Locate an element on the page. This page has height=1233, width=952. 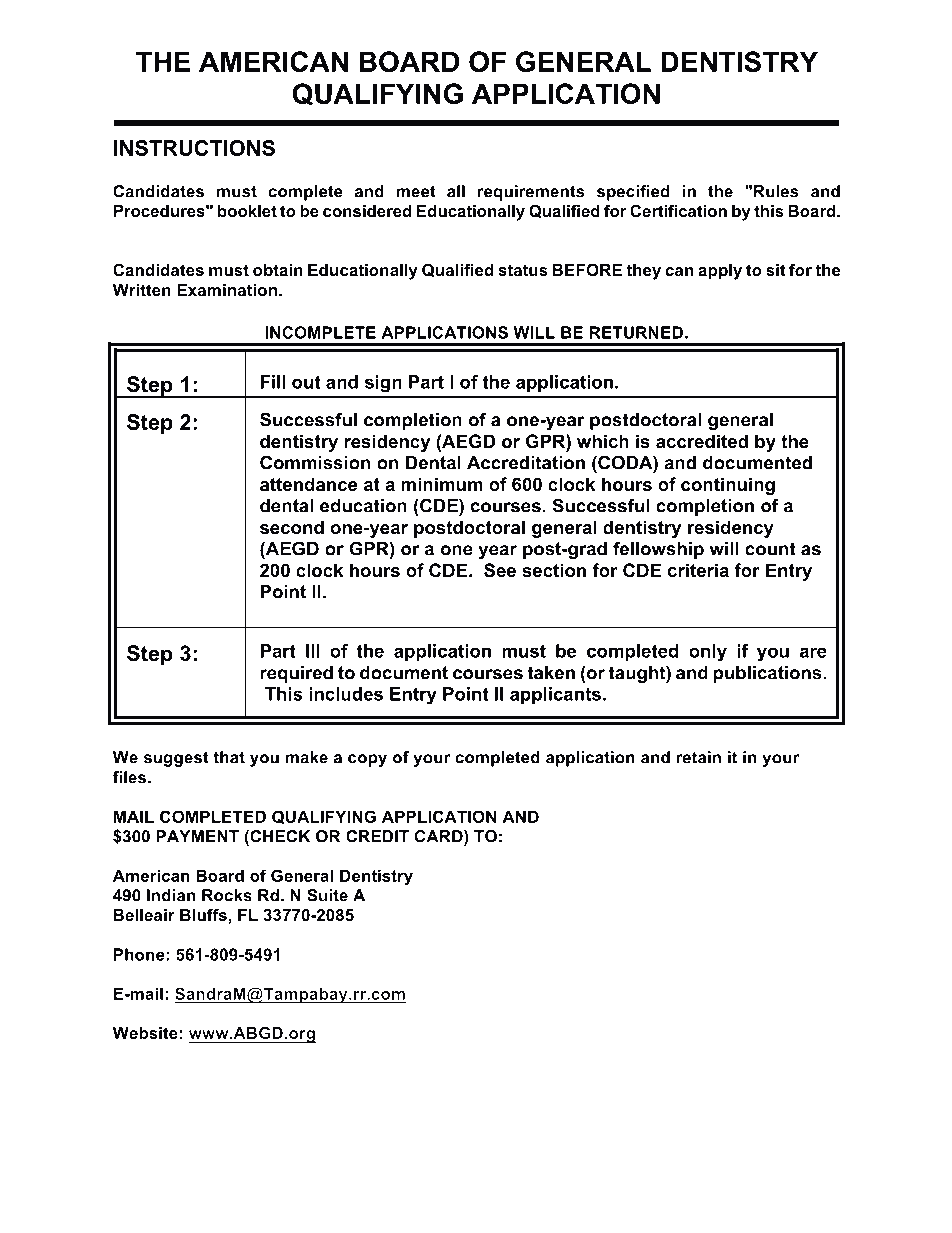
meet is located at coordinates (416, 191).
